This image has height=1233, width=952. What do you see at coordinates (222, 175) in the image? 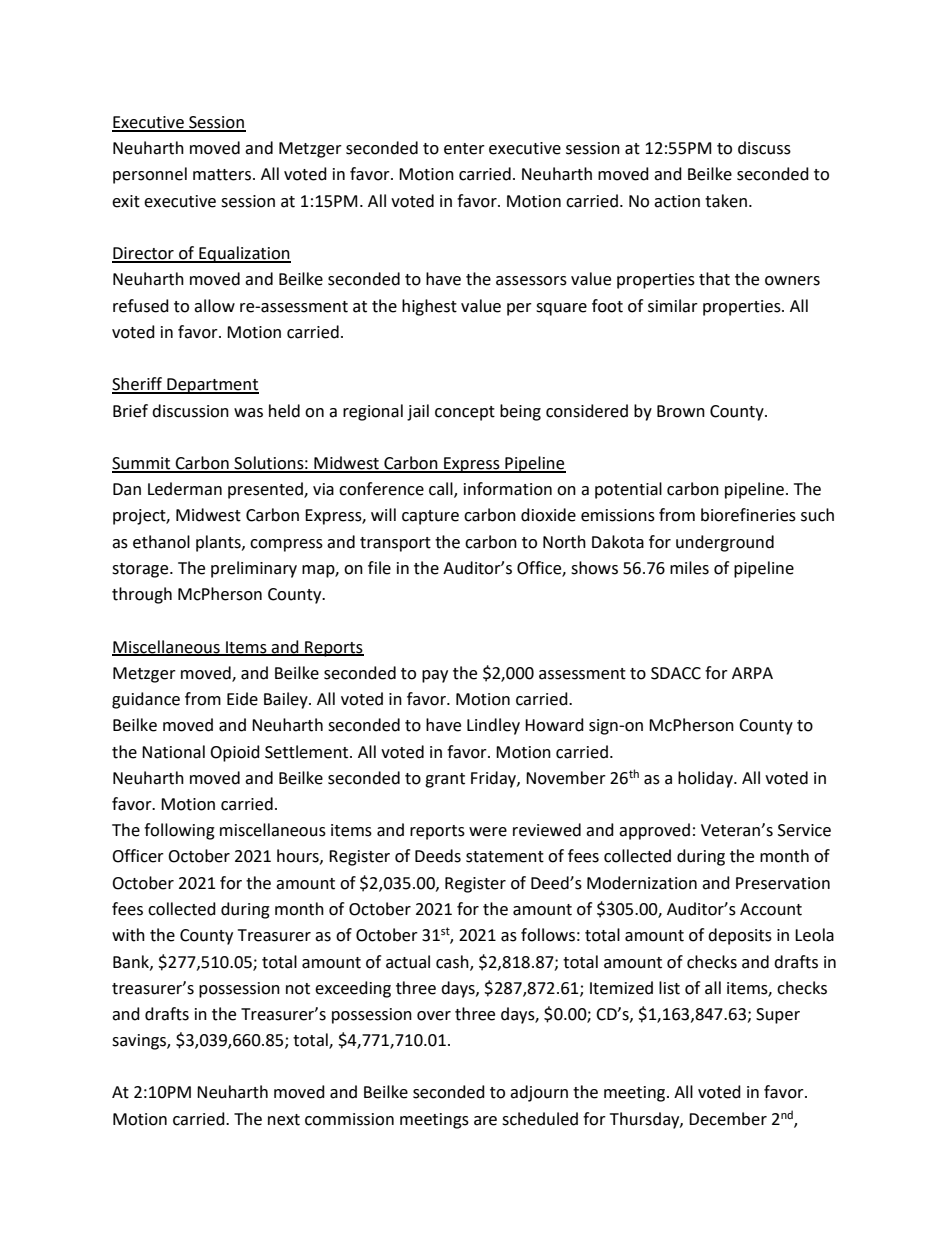
I see `matters` at bounding box center [222, 175].
